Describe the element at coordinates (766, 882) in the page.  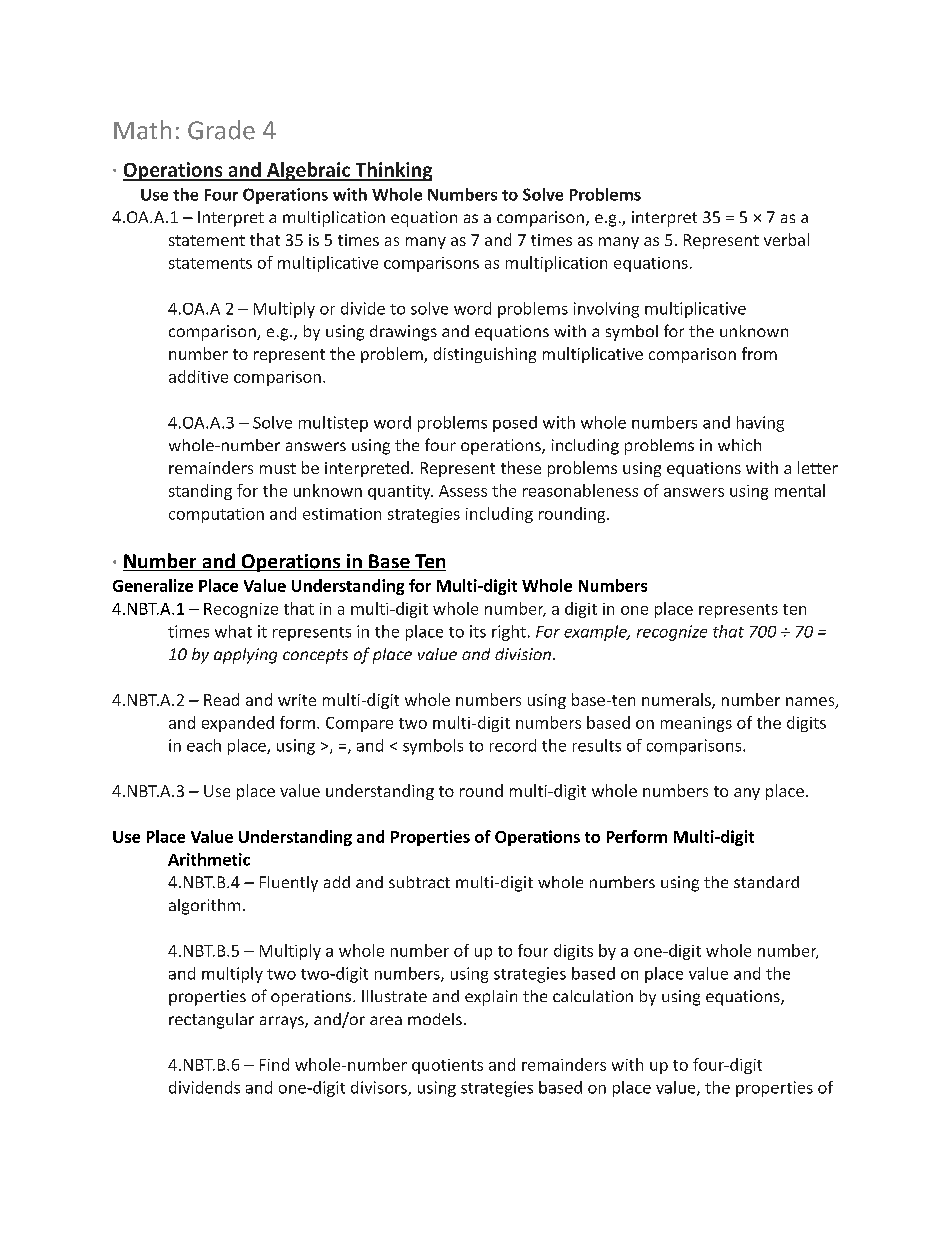
I see `standard` at that location.
